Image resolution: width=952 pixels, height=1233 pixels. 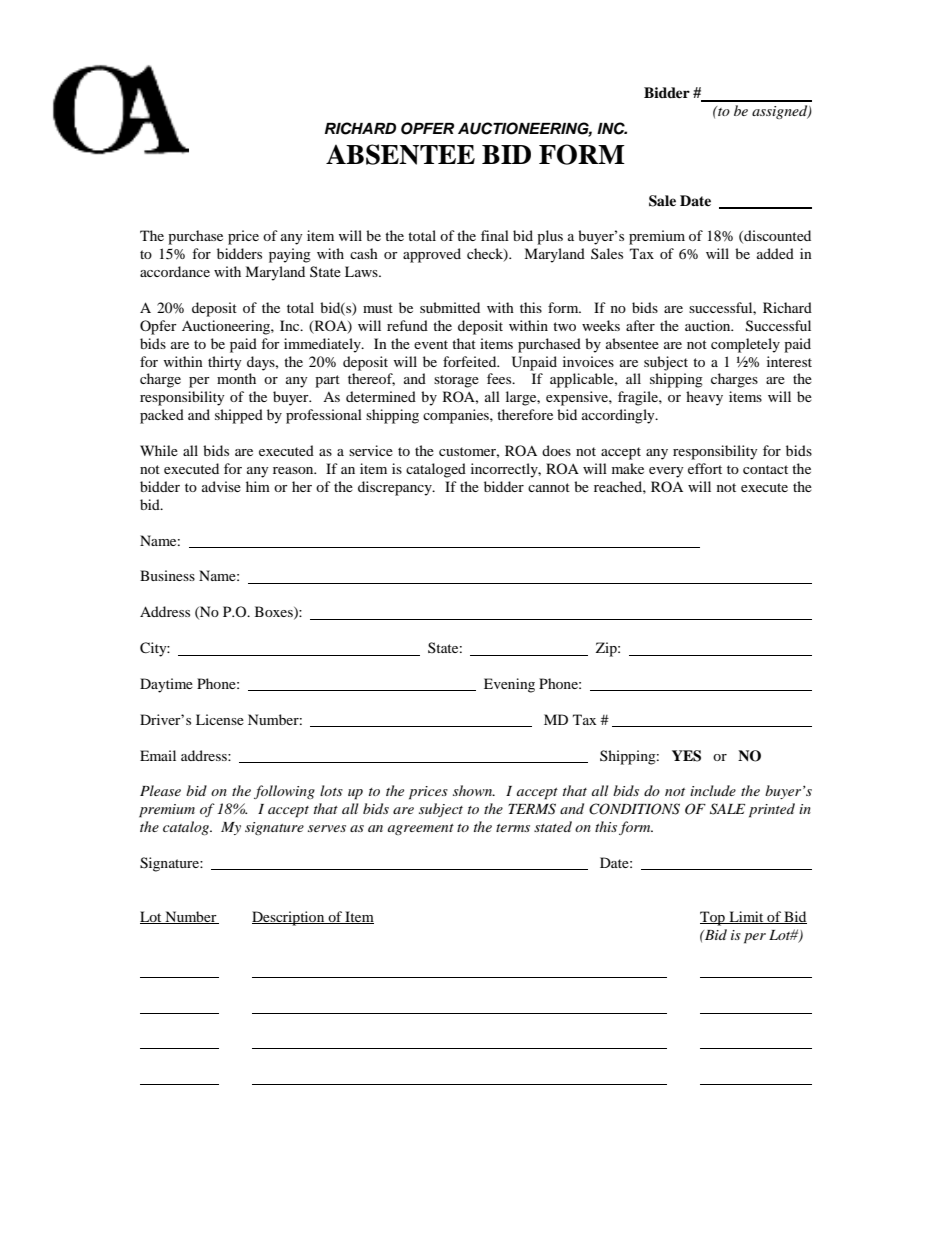 I want to click on approved, so click(x=432, y=255).
